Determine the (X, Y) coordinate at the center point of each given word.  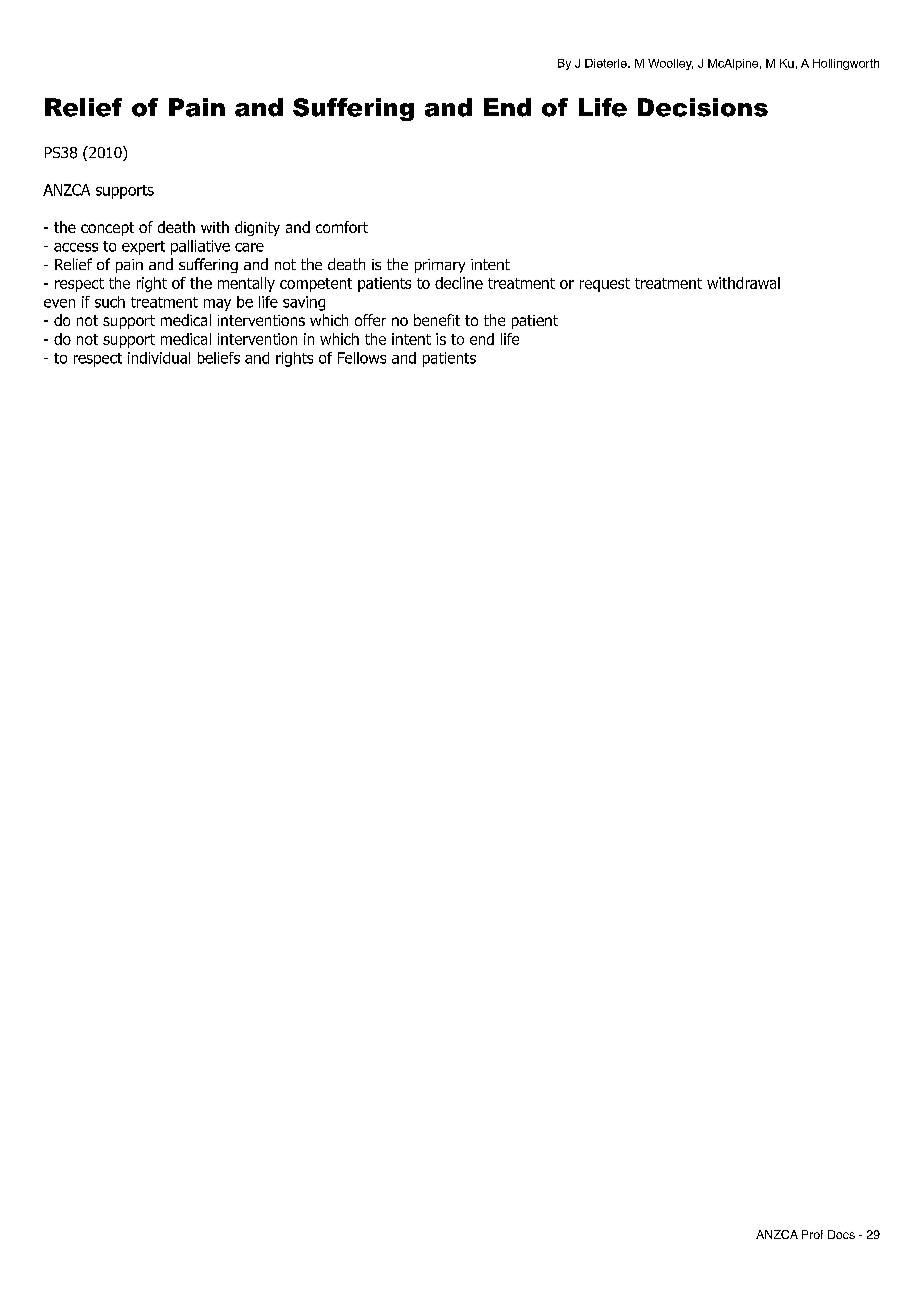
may (217, 305)
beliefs (219, 358)
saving (304, 303)
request (605, 285)
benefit (437, 320)
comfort (342, 227)
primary (440, 266)
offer (370, 320)
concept (107, 229)
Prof (812, 1234)
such (110, 302)
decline (459, 283)
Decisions (703, 107)
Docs (841, 1234)
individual (159, 358)
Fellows (362, 358)
